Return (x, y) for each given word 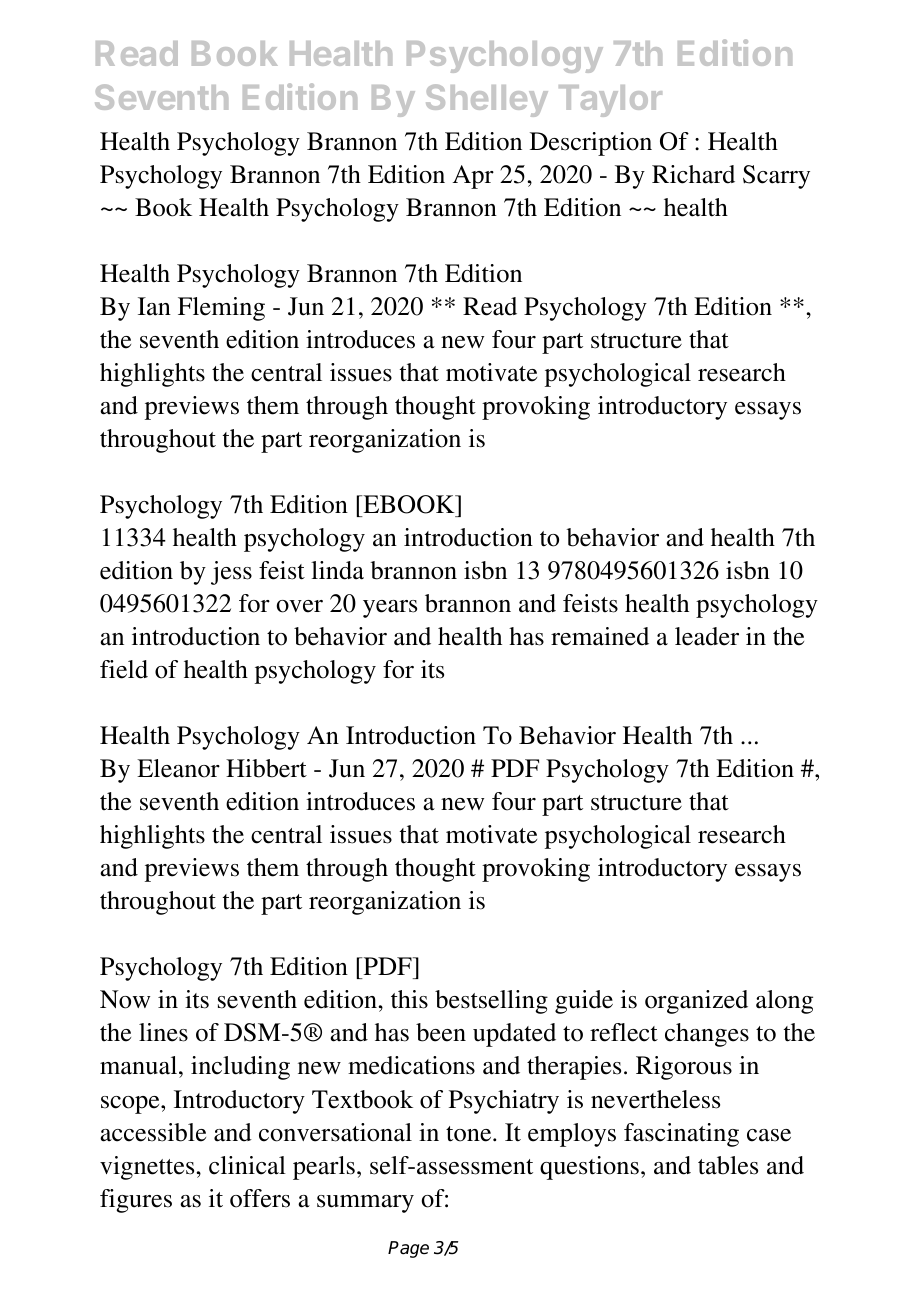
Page (408, 1249)
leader (707, 636)
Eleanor (178, 768)
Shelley (487, 100)
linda (337, 570)
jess (231, 573)
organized (696, 1002)
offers (260, 1198)
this (409, 999)
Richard (693, 174)
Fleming (221, 309)
